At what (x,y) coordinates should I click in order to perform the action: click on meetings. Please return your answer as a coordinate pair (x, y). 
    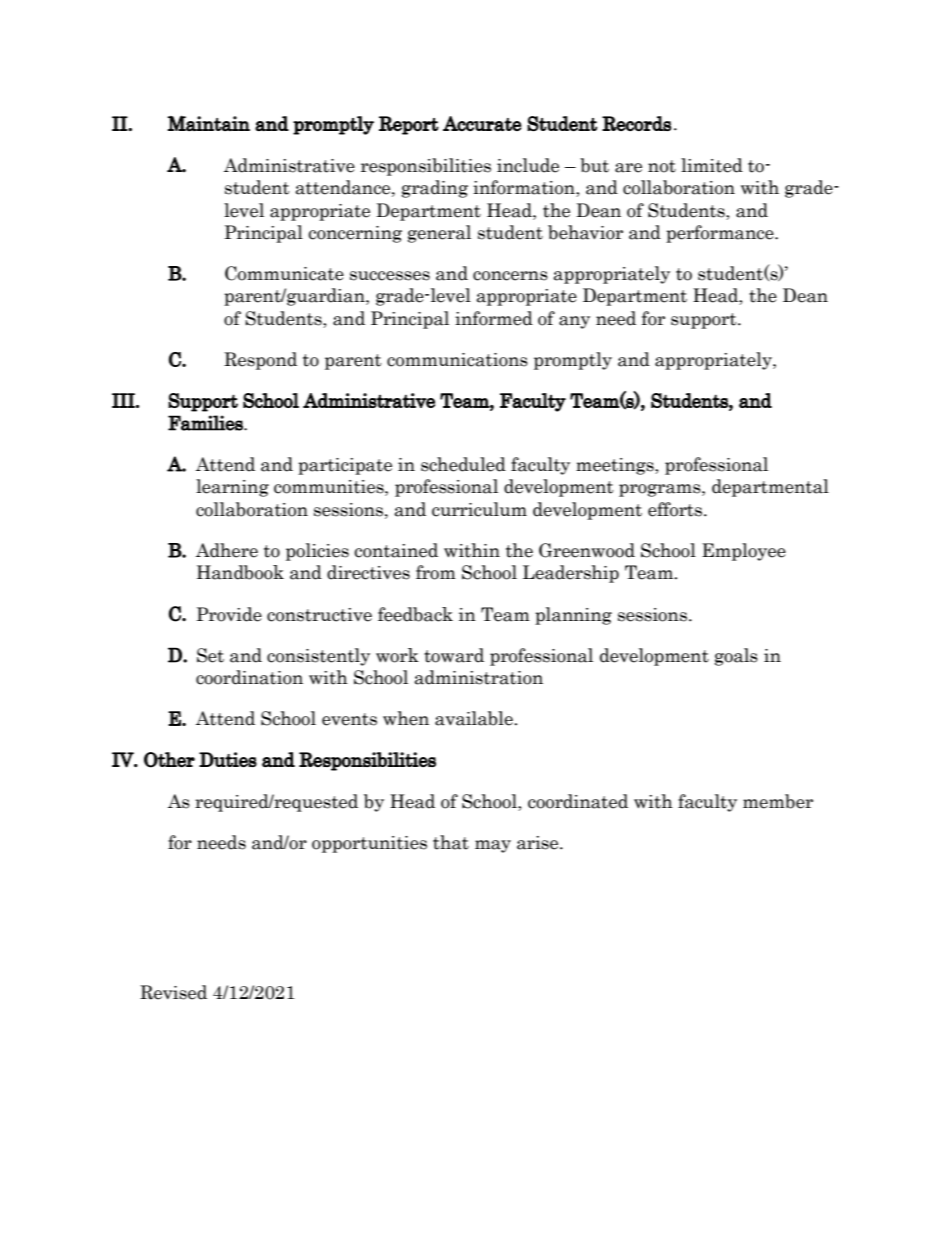
    Looking at the image, I should click on (616, 466).
